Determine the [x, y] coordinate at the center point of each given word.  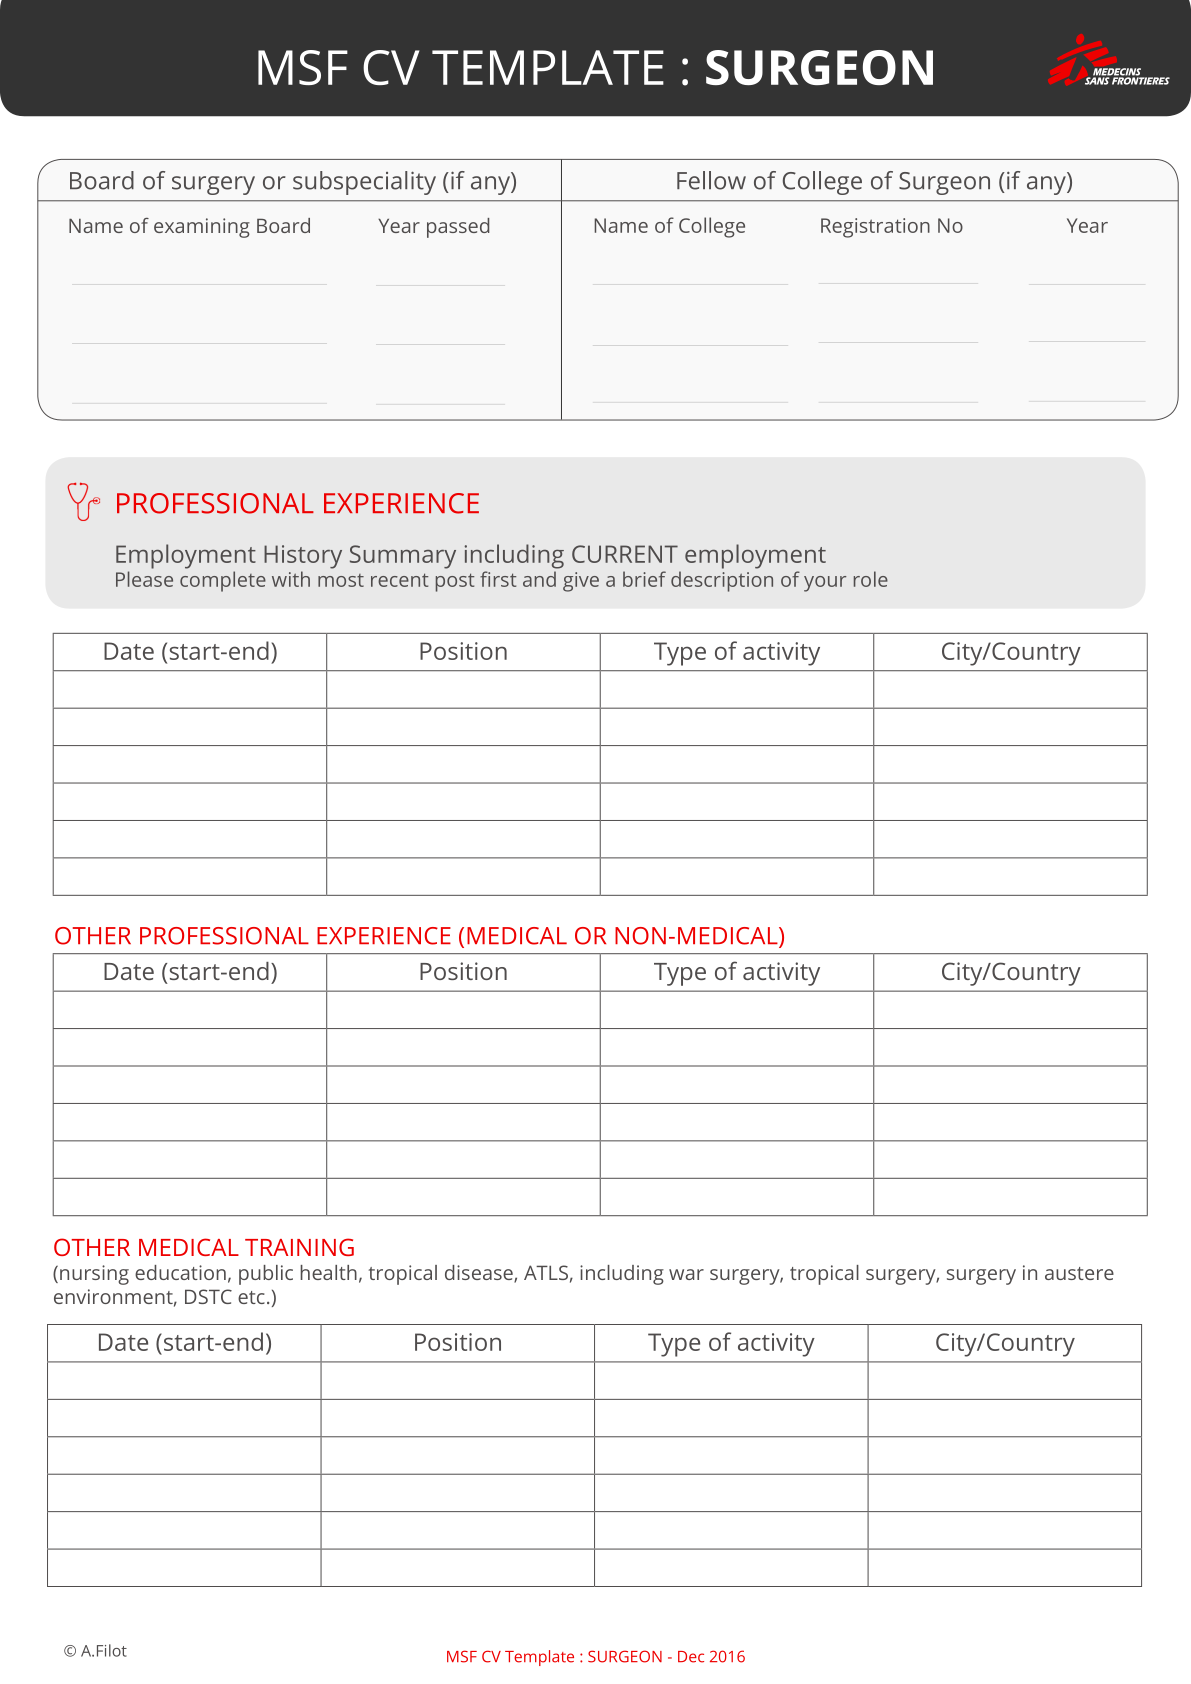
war [686, 1274]
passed [458, 228]
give [581, 582]
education [180, 1272]
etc [251, 1297]
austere [1079, 1273]
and [539, 579]
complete [223, 581]
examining [202, 228]
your [825, 584]
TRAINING [299, 1247]
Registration [875, 228]
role [871, 579]
